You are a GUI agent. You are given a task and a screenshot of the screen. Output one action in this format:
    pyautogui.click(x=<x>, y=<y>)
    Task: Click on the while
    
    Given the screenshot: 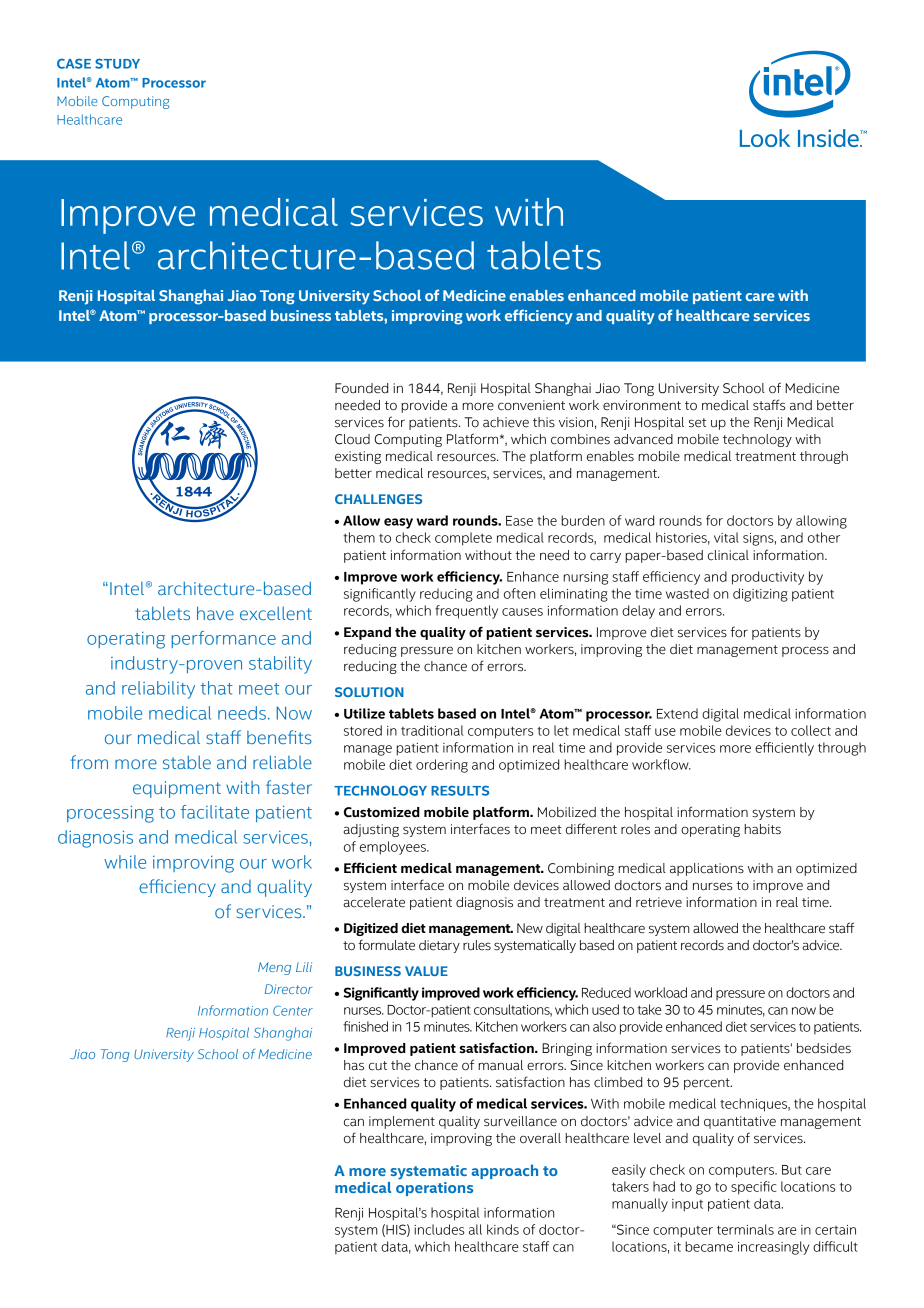 What is the action you would take?
    pyautogui.click(x=125, y=862)
